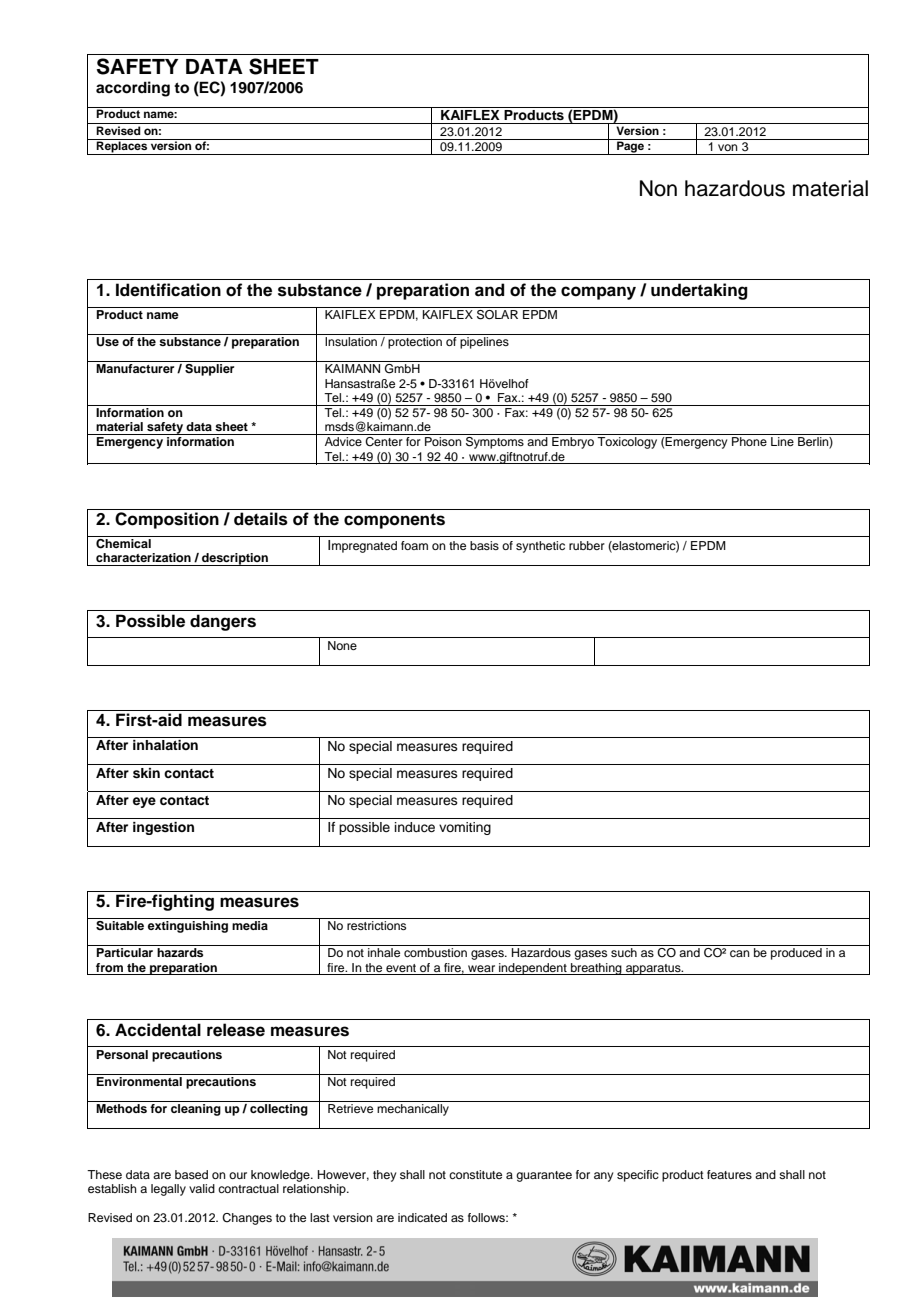  Describe the element at coordinates (749, 441) in the screenshot. I see `Phone` at that location.
